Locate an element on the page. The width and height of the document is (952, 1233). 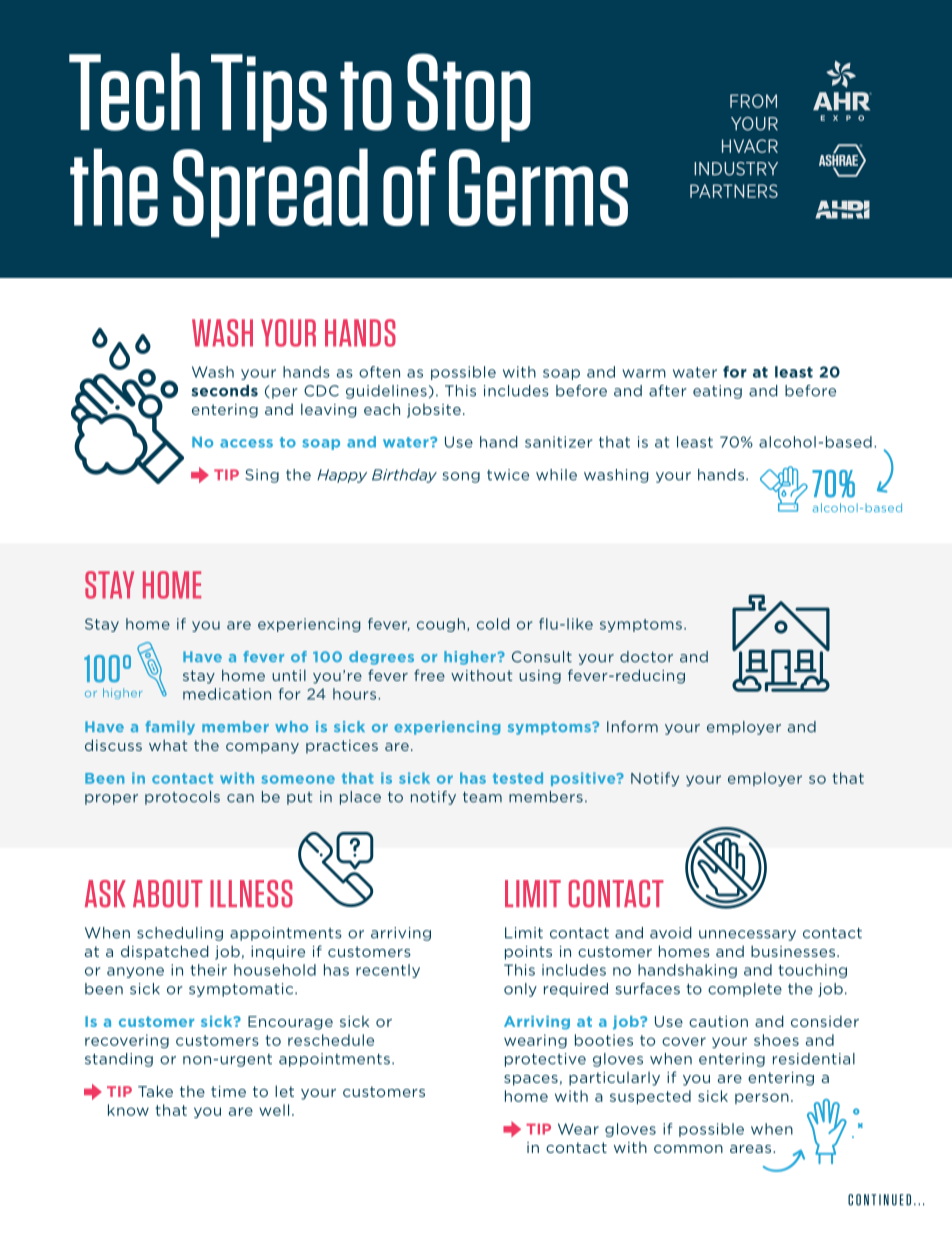
access is located at coordinates (246, 443).
